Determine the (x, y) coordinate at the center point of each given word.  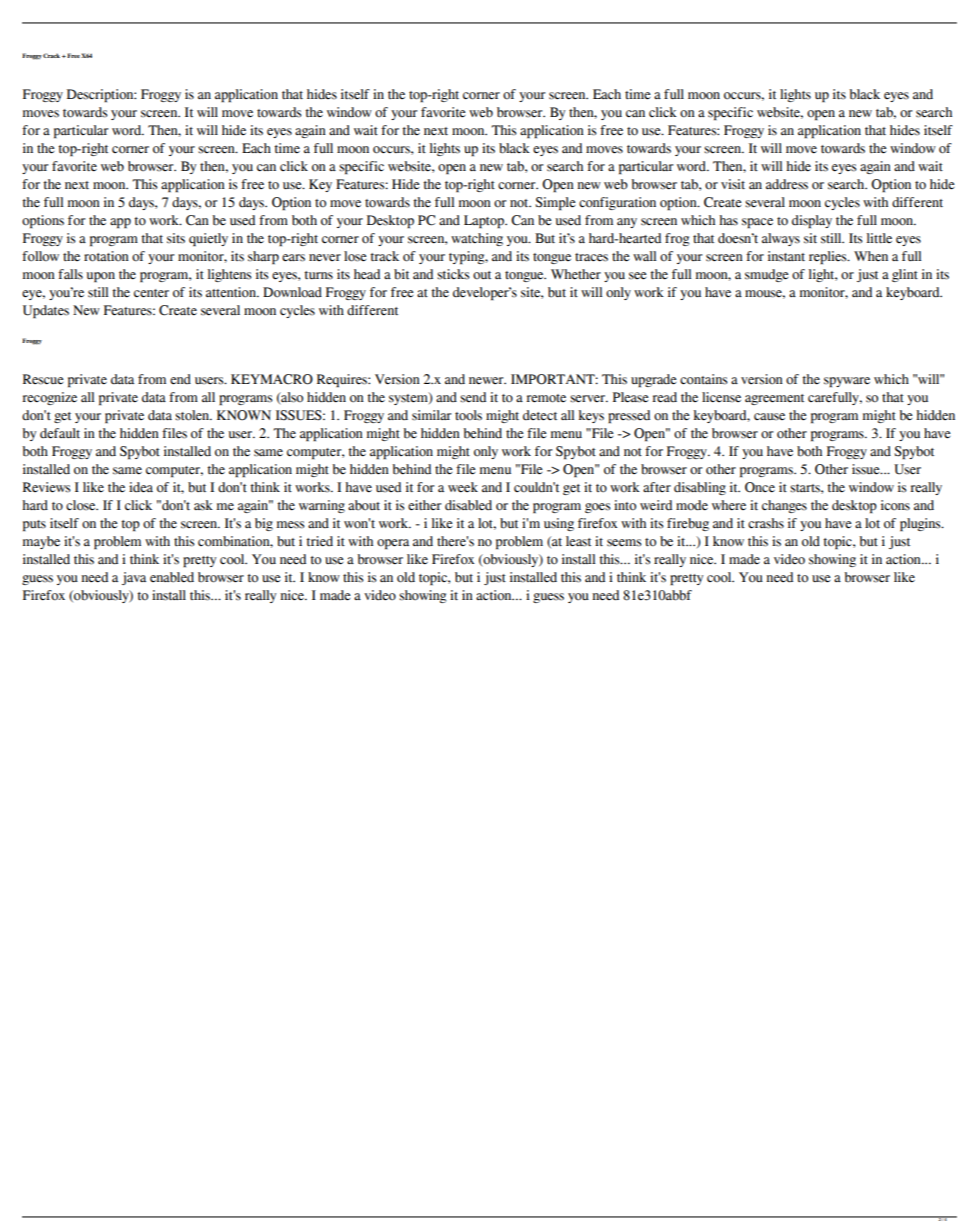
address (787, 184)
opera (393, 544)
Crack (53, 55)
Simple (555, 203)
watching (477, 239)
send (473, 397)
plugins (921, 524)
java (134, 578)
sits (176, 238)
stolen (193, 415)
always (781, 239)
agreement (774, 399)
